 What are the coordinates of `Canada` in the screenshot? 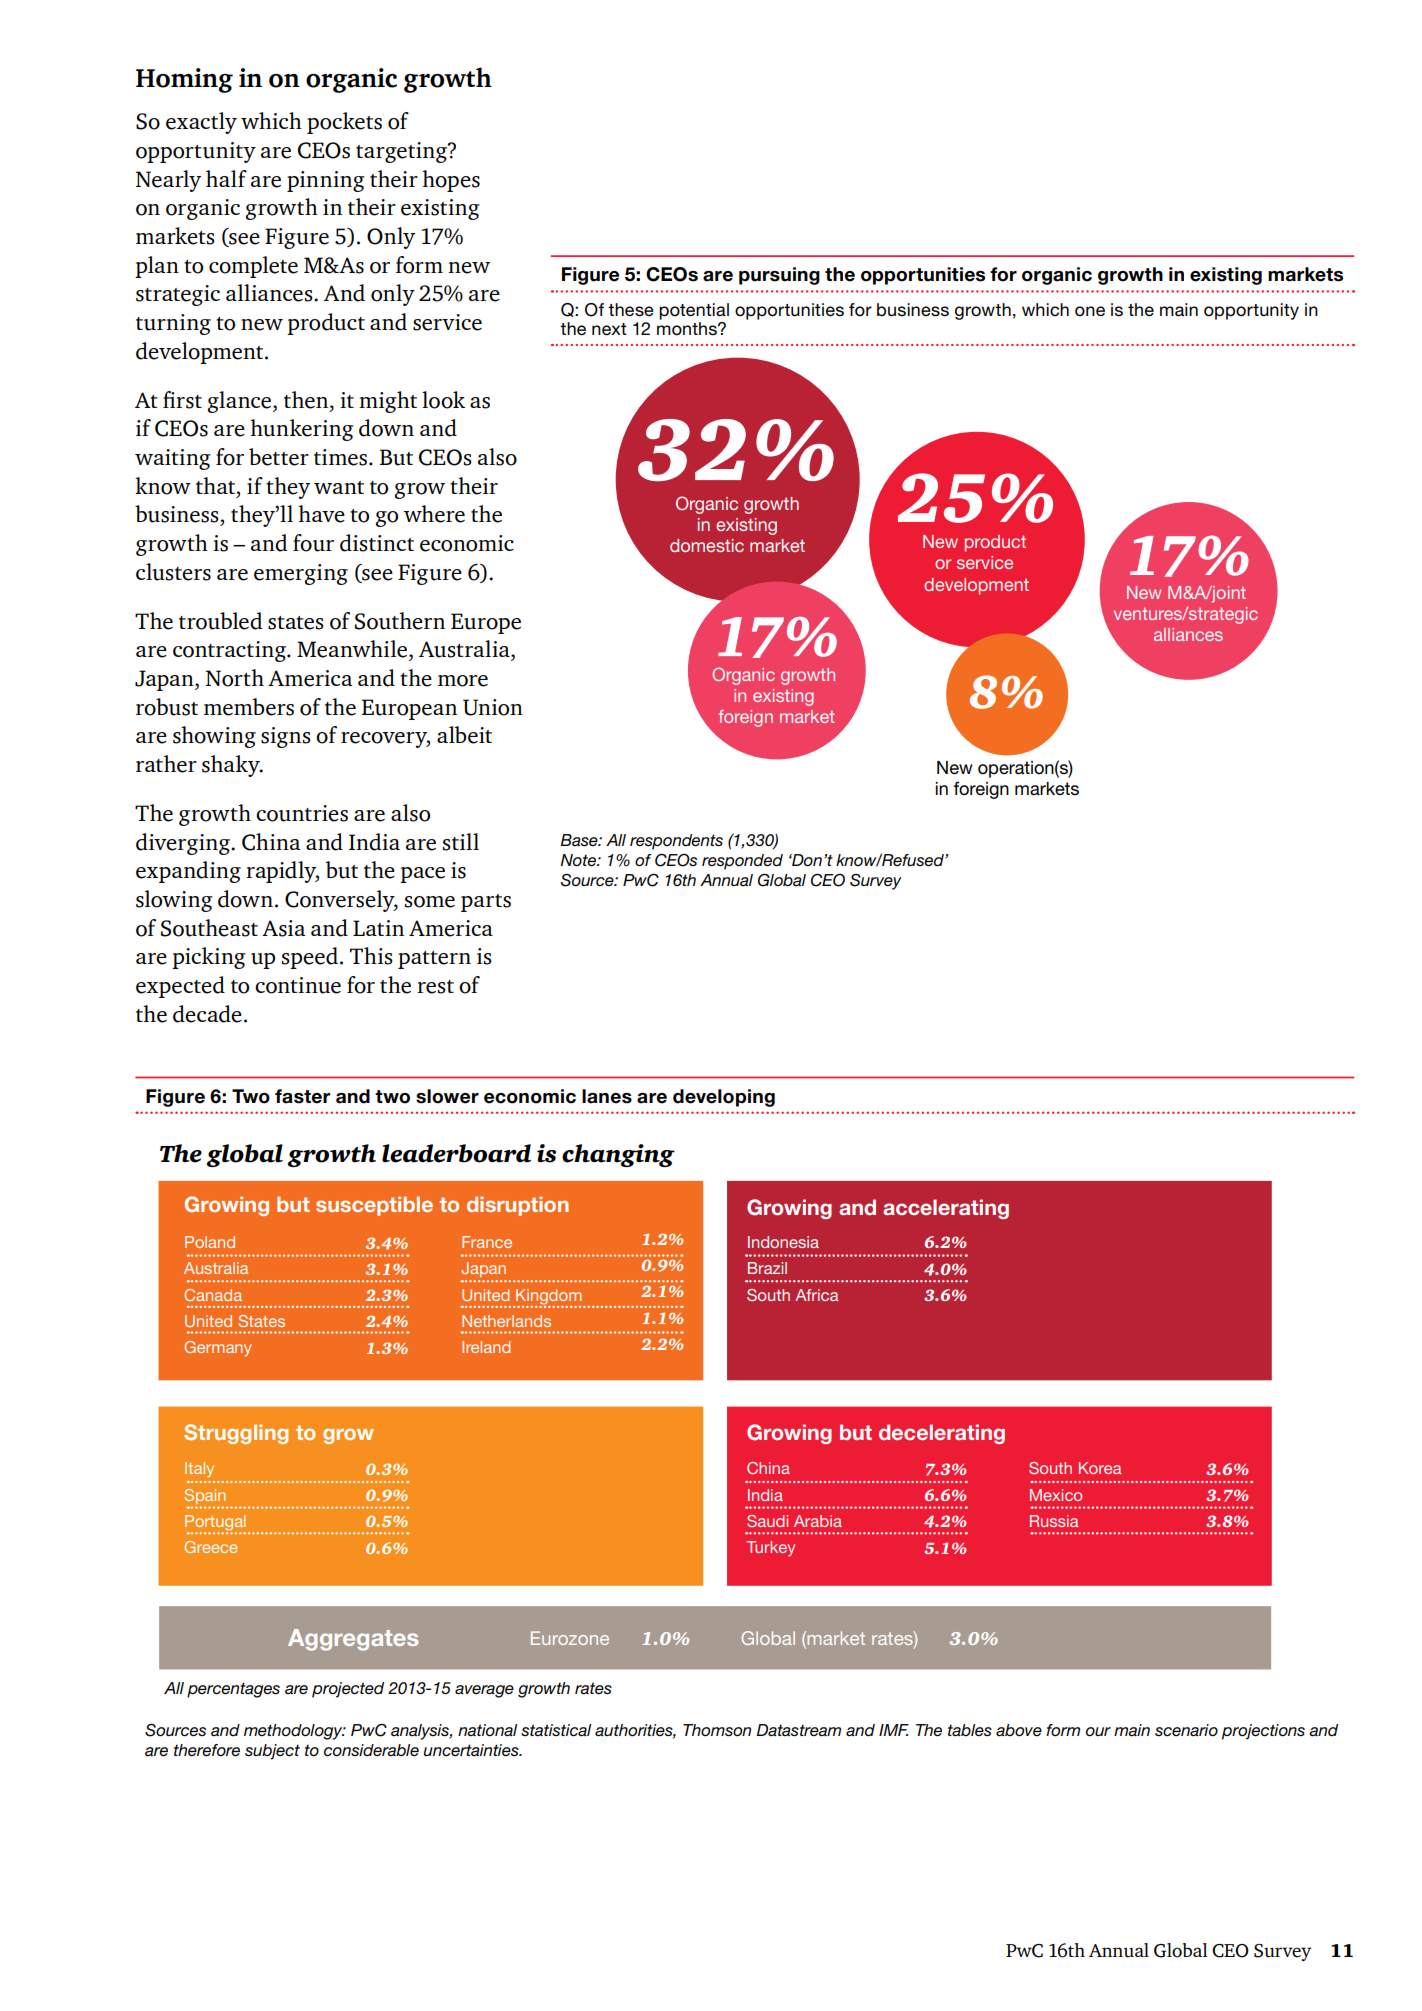 It's located at (213, 1295).
